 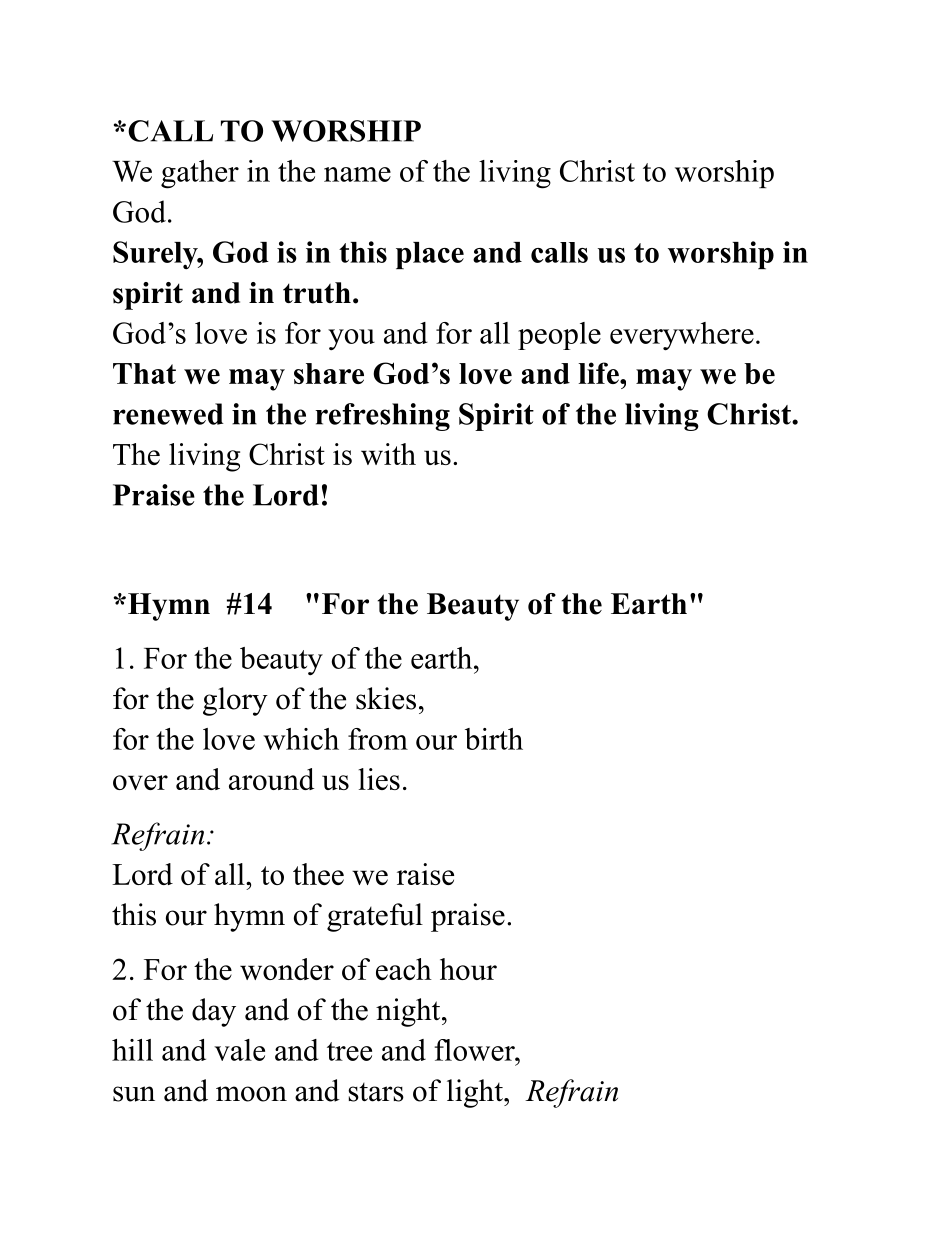 I want to click on birth, so click(x=494, y=739).
